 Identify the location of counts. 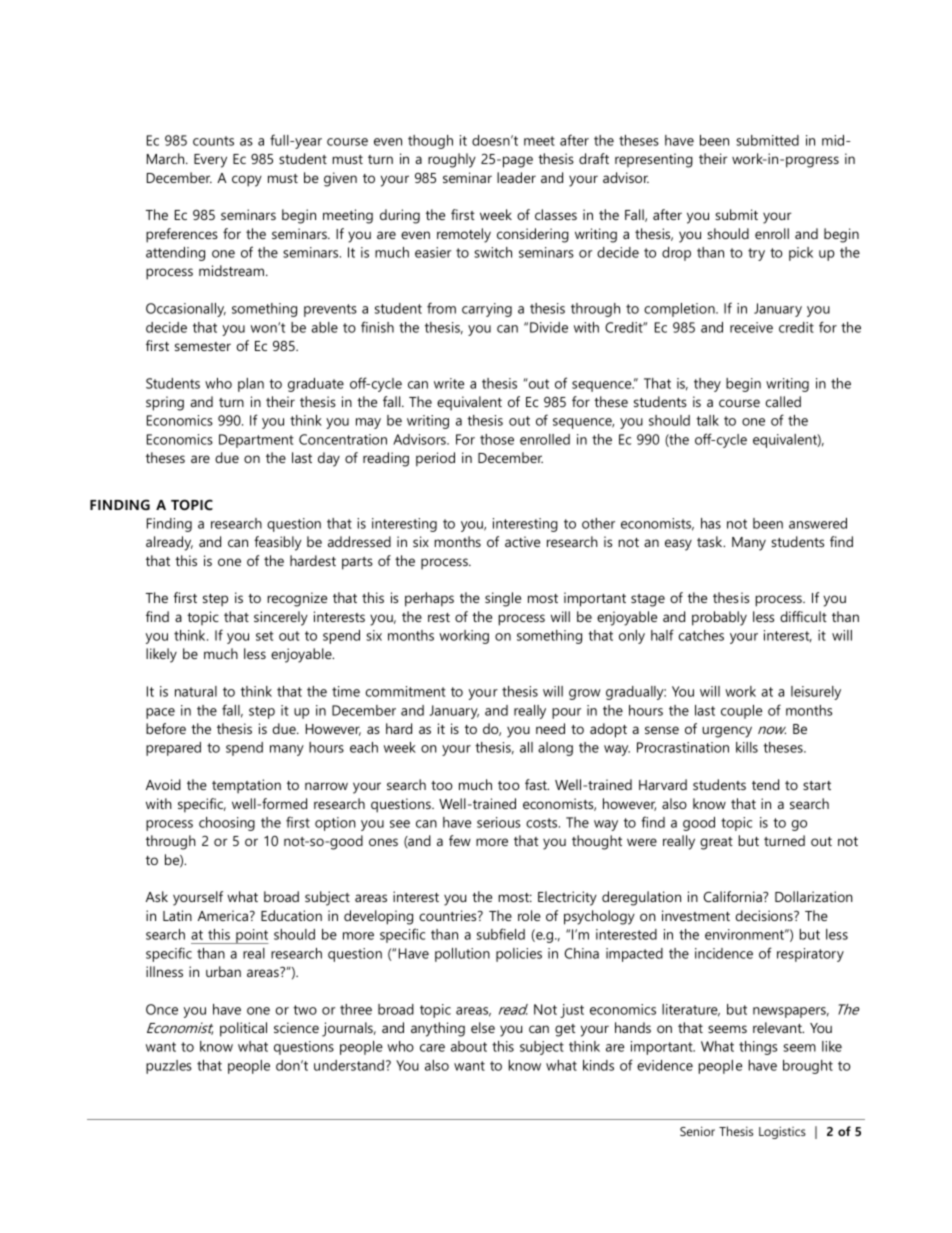
(213, 141).
